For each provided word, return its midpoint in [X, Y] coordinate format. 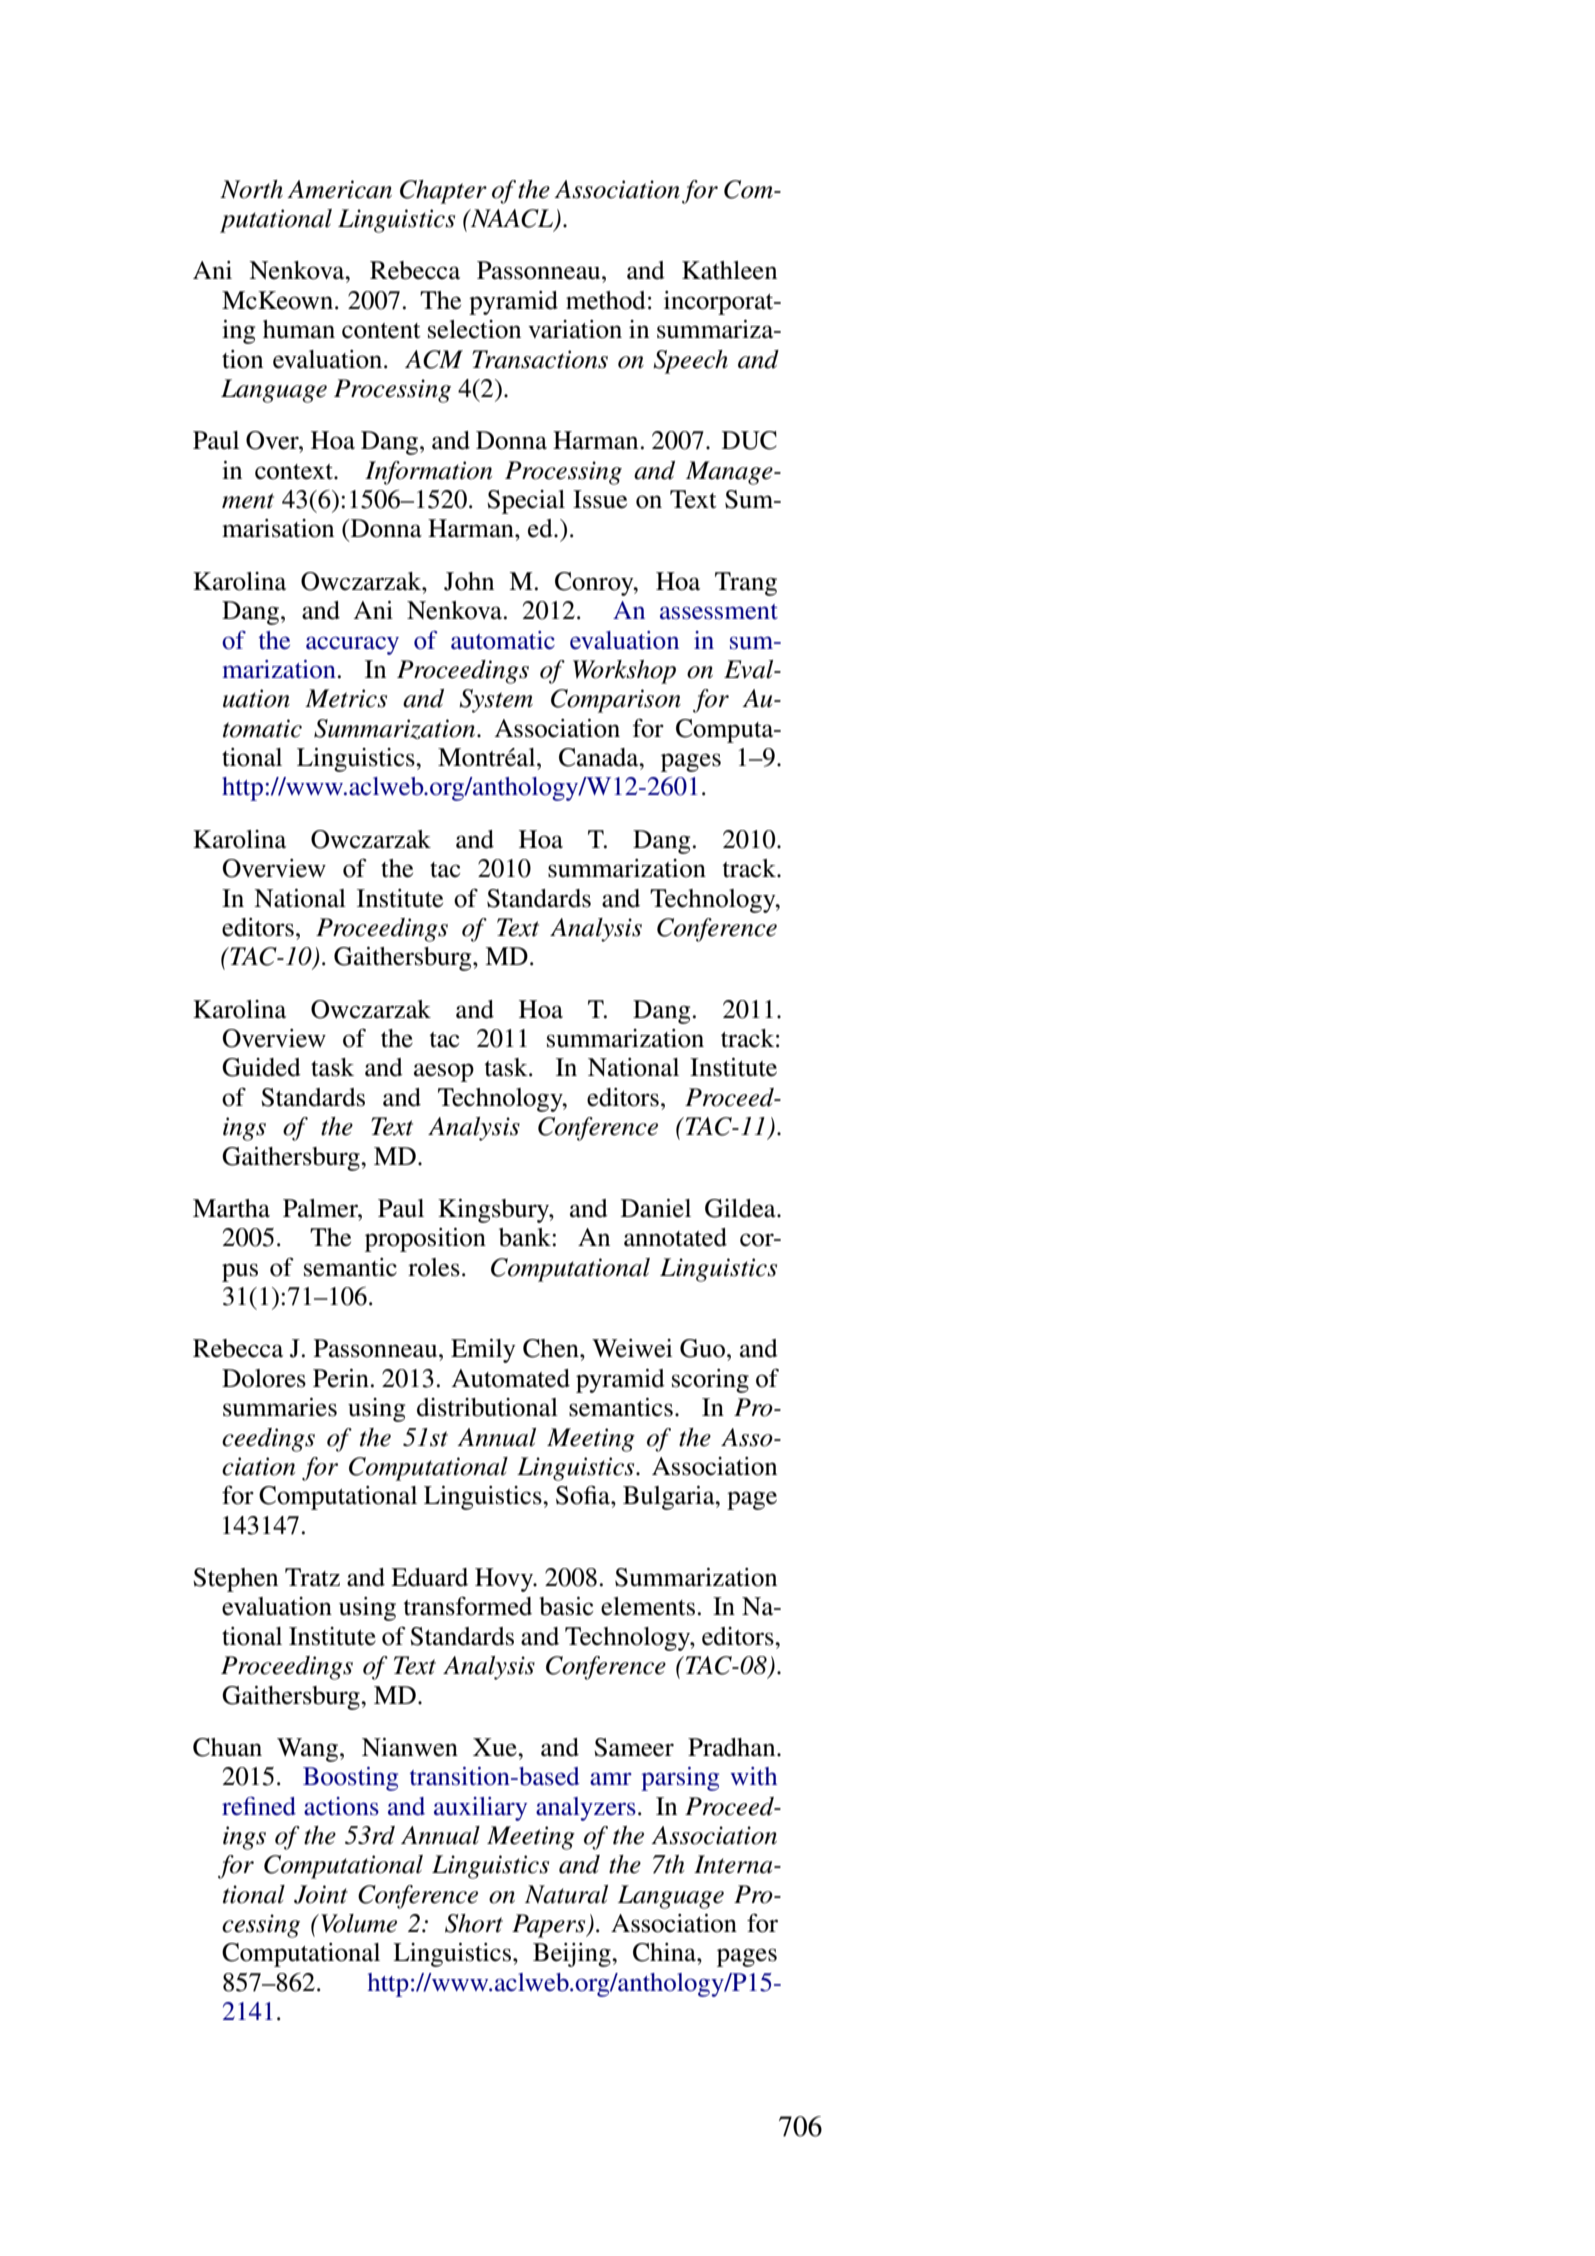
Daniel [656, 1208]
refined [259, 1806]
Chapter [443, 192]
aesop [444, 1072]
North [251, 189]
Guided [261, 1067]
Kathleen [729, 270]
